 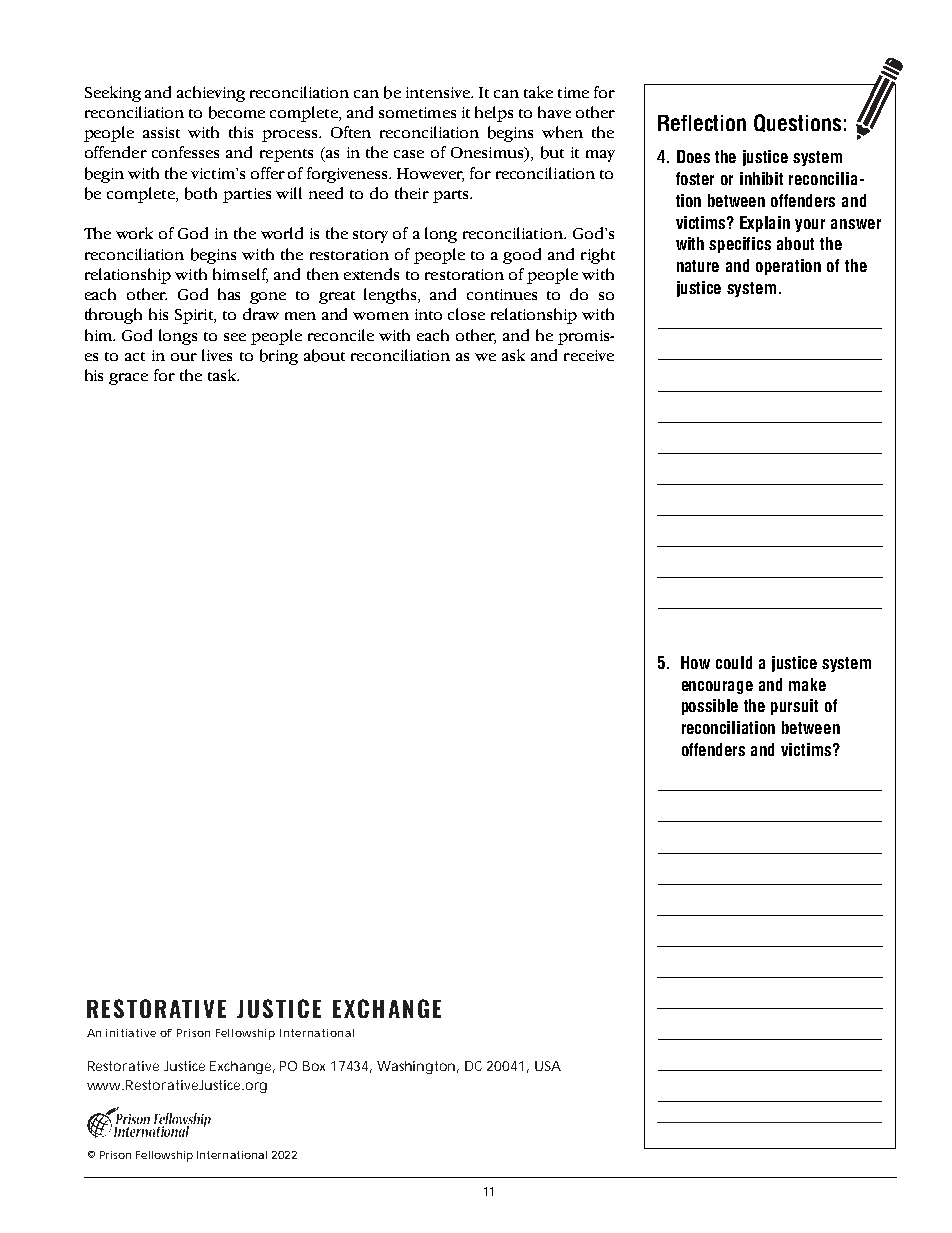 What do you see at coordinates (217, 355) in the page?
I see `lives` at bounding box center [217, 355].
